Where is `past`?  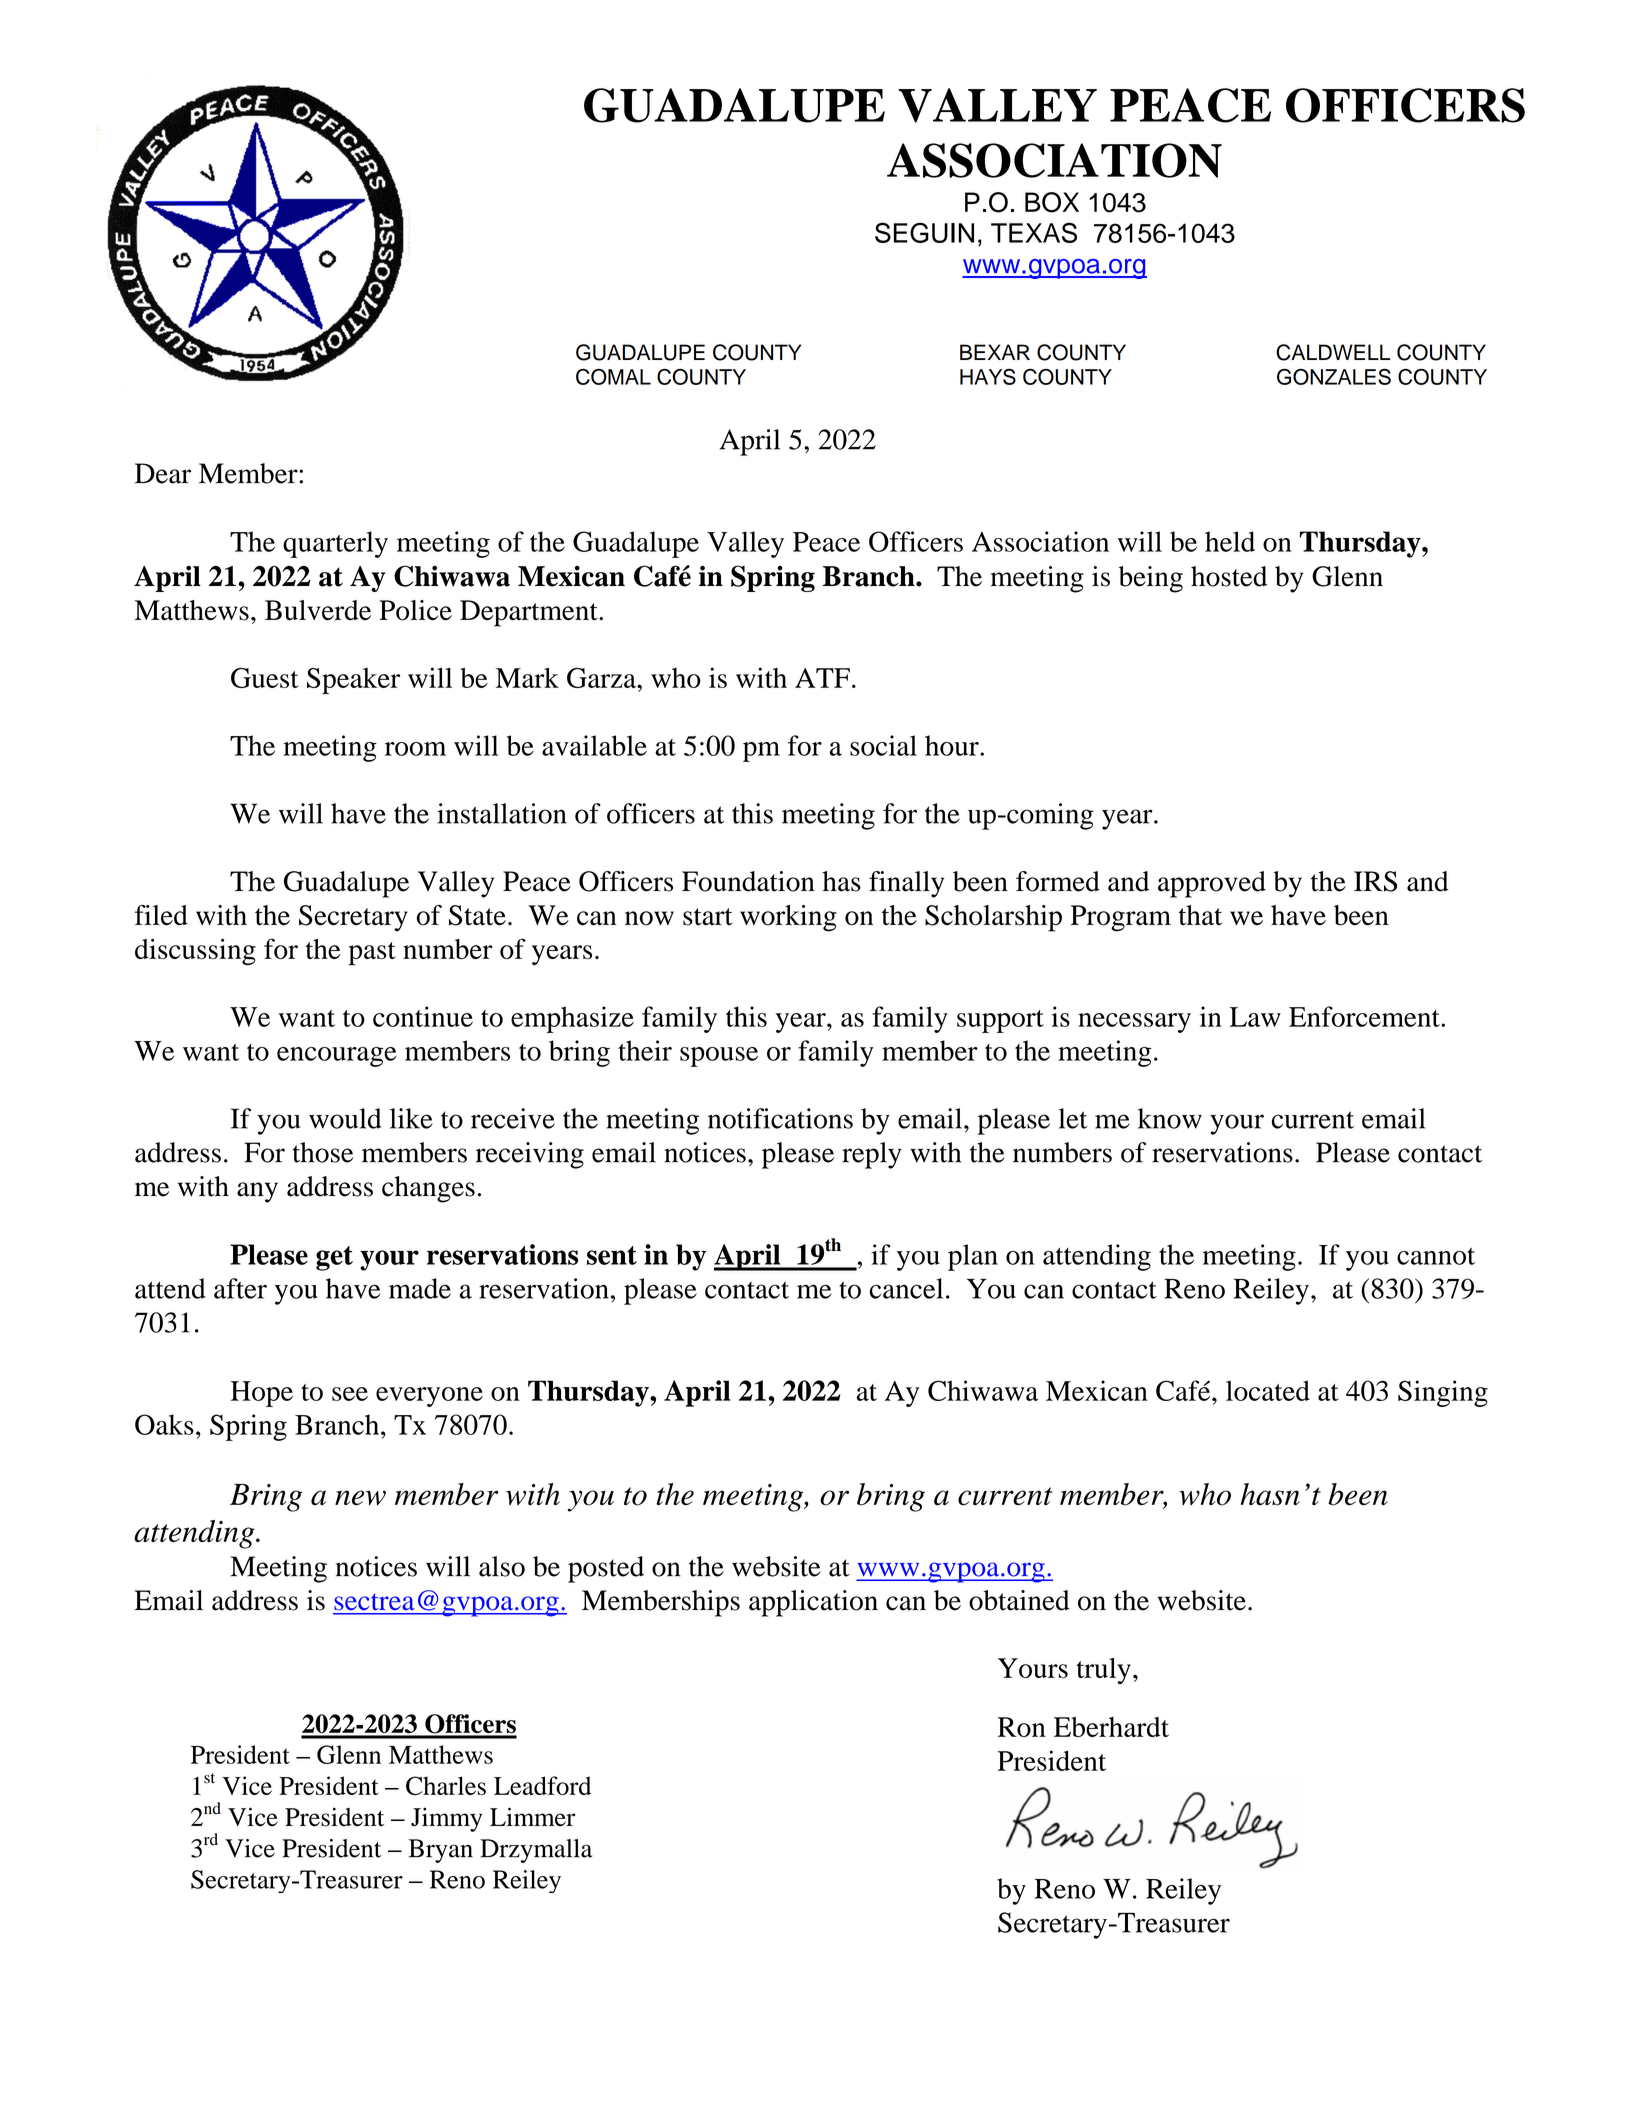 past is located at coordinates (372, 954).
